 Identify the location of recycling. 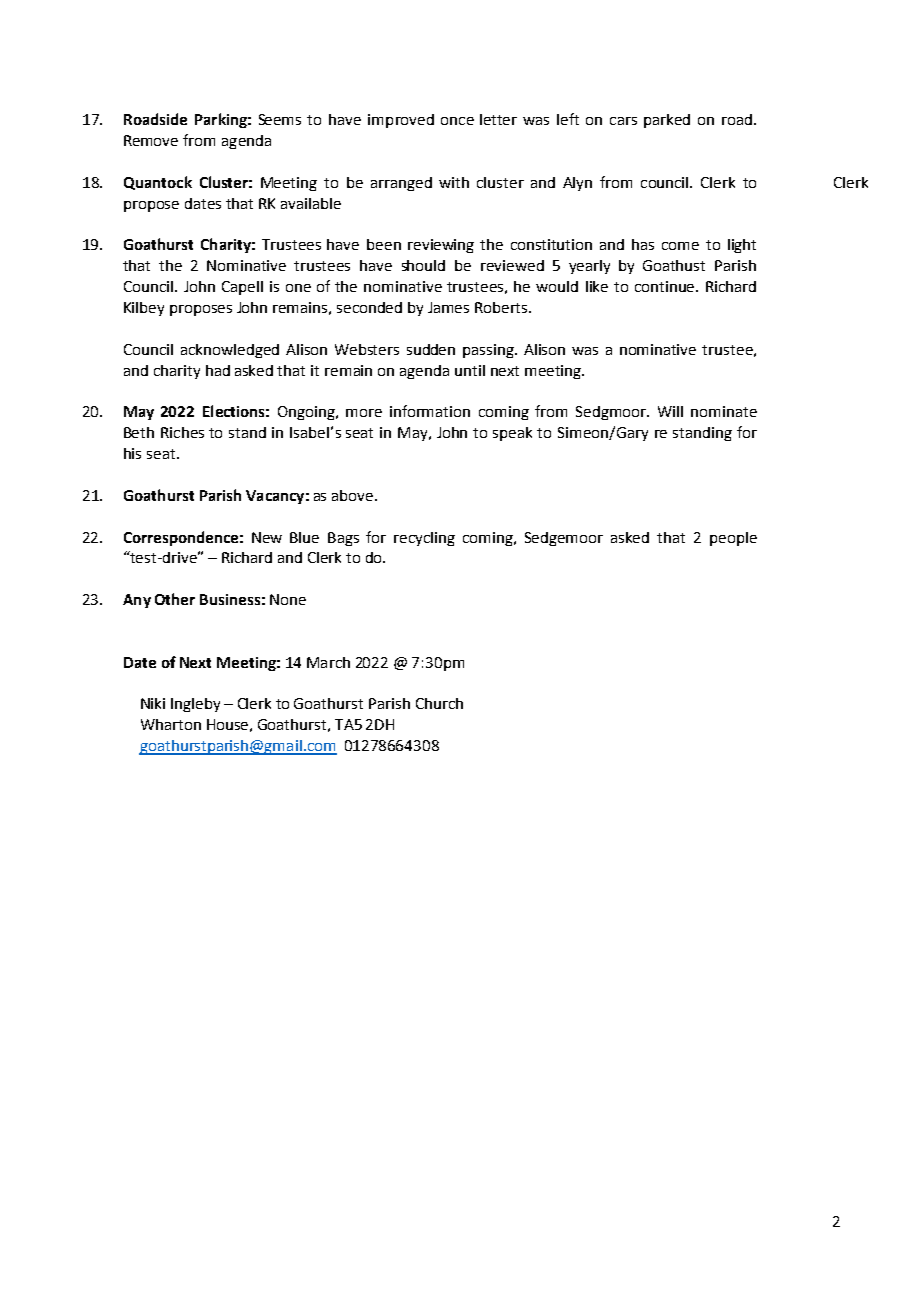
(424, 539).
